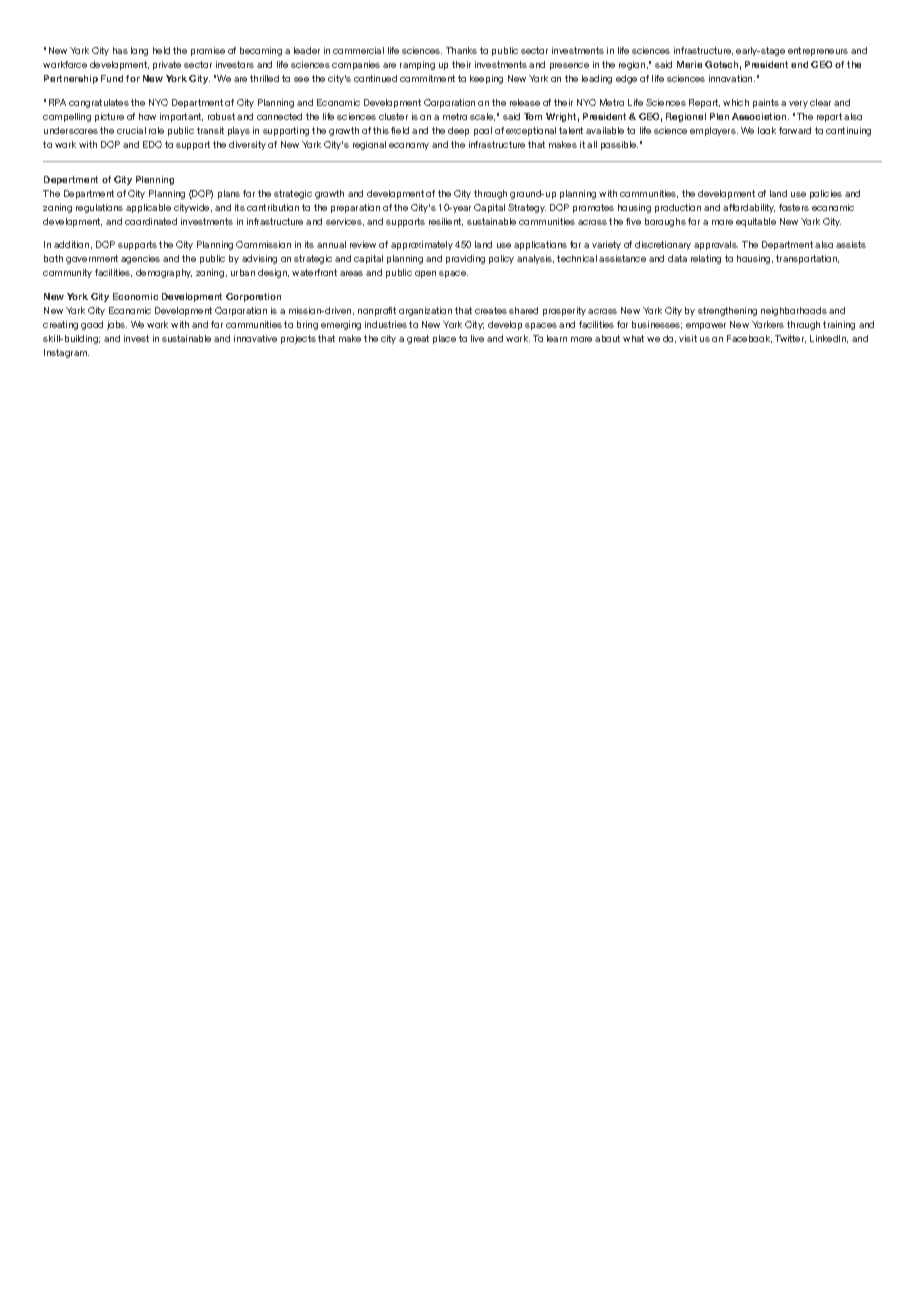  What do you see at coordinates (417, 65) in the image?
I see `ramping` at bounding box center [417, 65].
